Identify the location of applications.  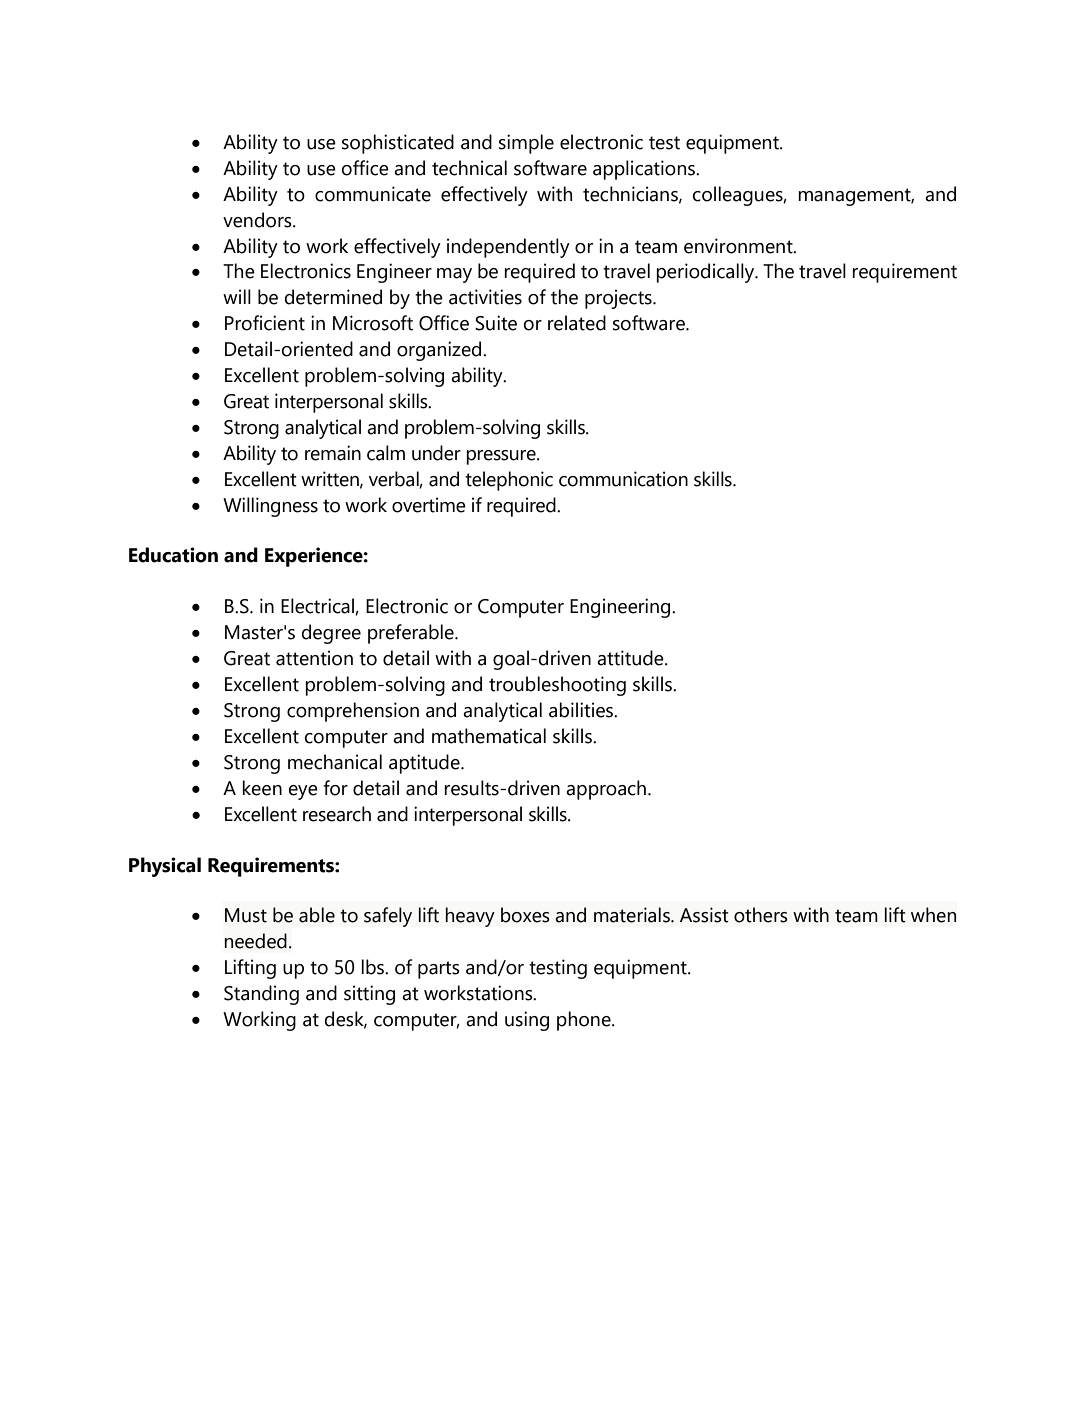
(645, 170).
